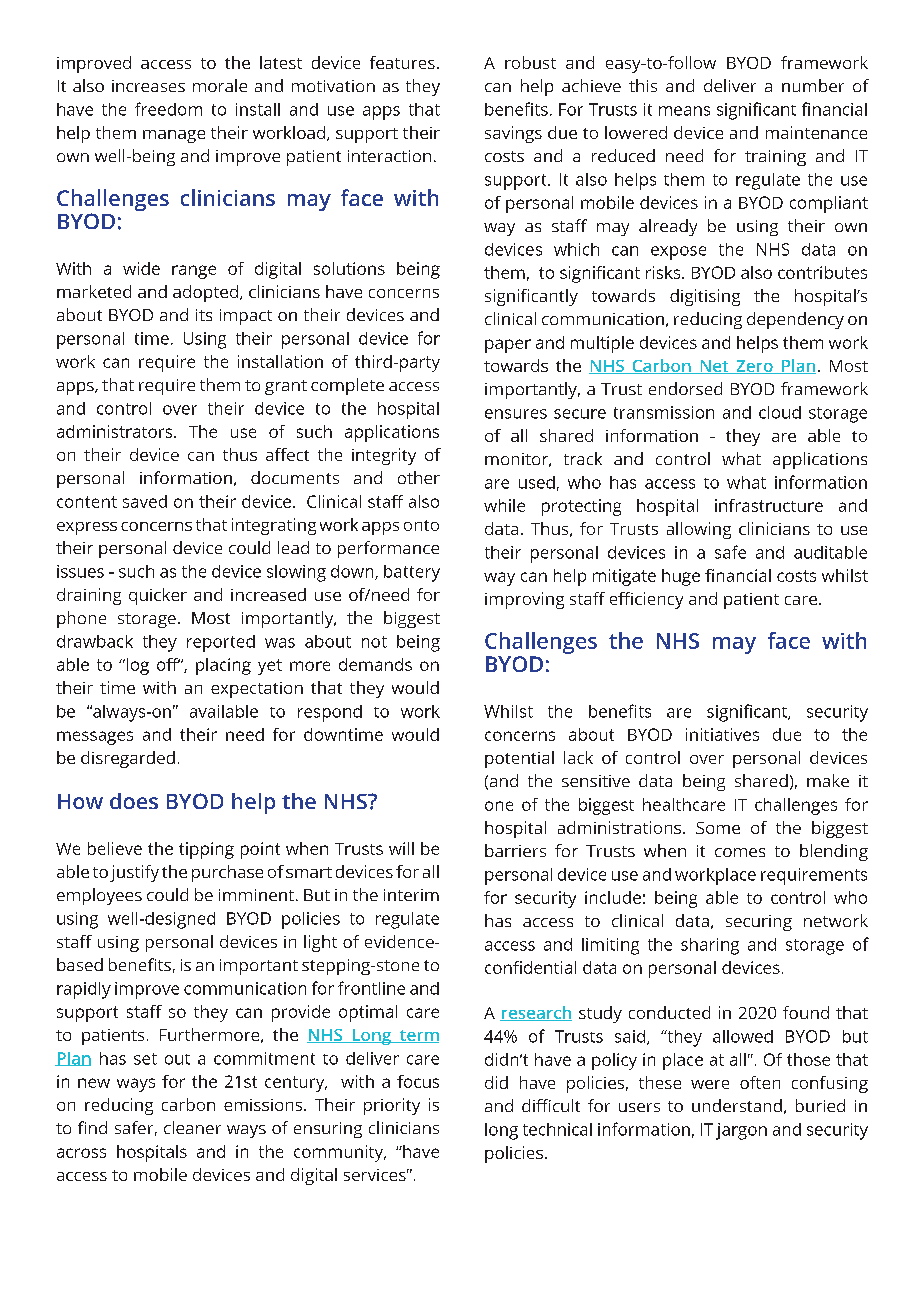  Describe the element at coordinates (684, 111) in the image. I see `means` at that location.
